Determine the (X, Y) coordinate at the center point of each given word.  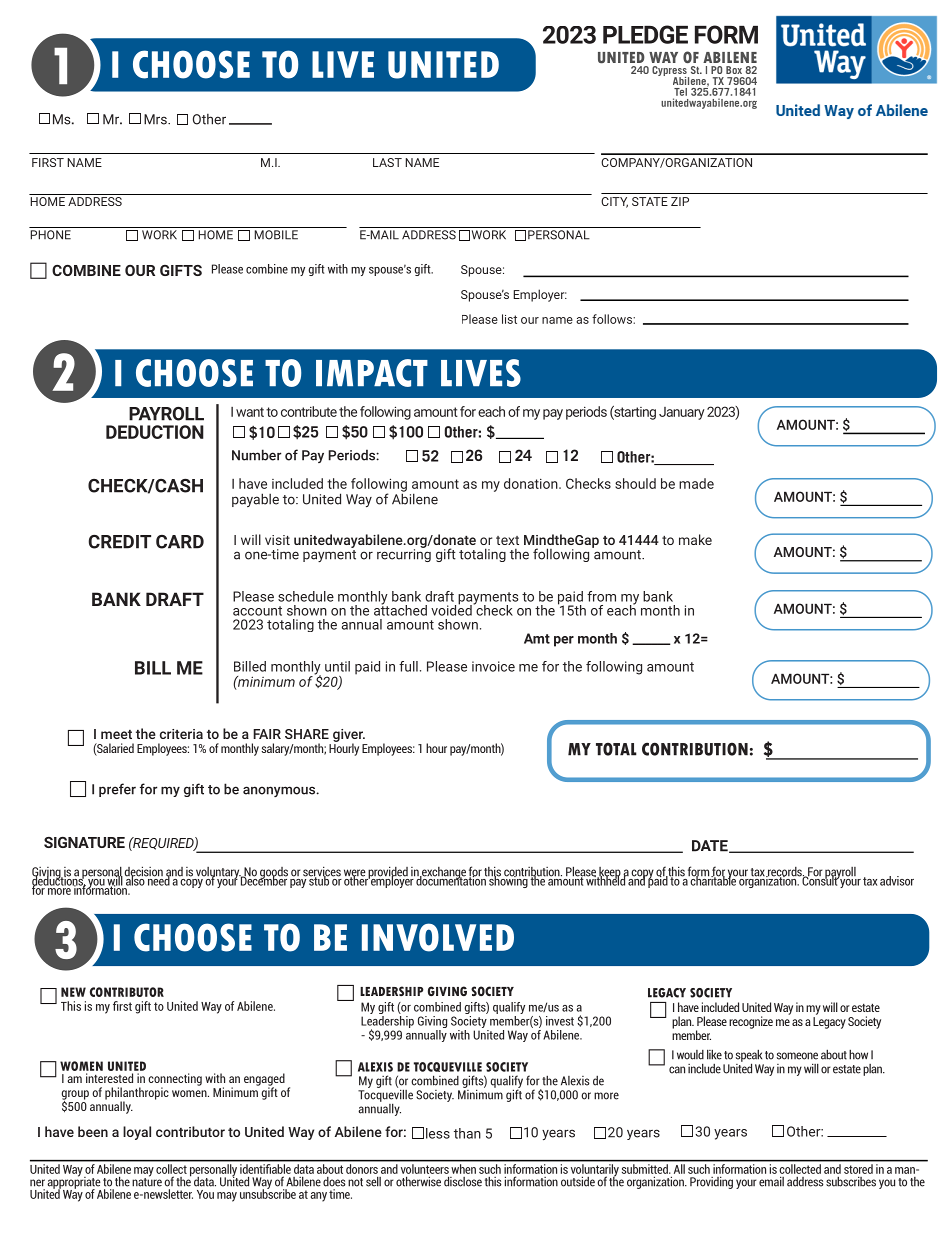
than (467, 1133)
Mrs (156, 119)
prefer (117, 790)
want (250, 412)
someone (797, 1056)
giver (349, 736)
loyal (137, 1133)
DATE (711, 846)
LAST (387, 162)
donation (532, 483)
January (682, 413)
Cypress (670, 72)
